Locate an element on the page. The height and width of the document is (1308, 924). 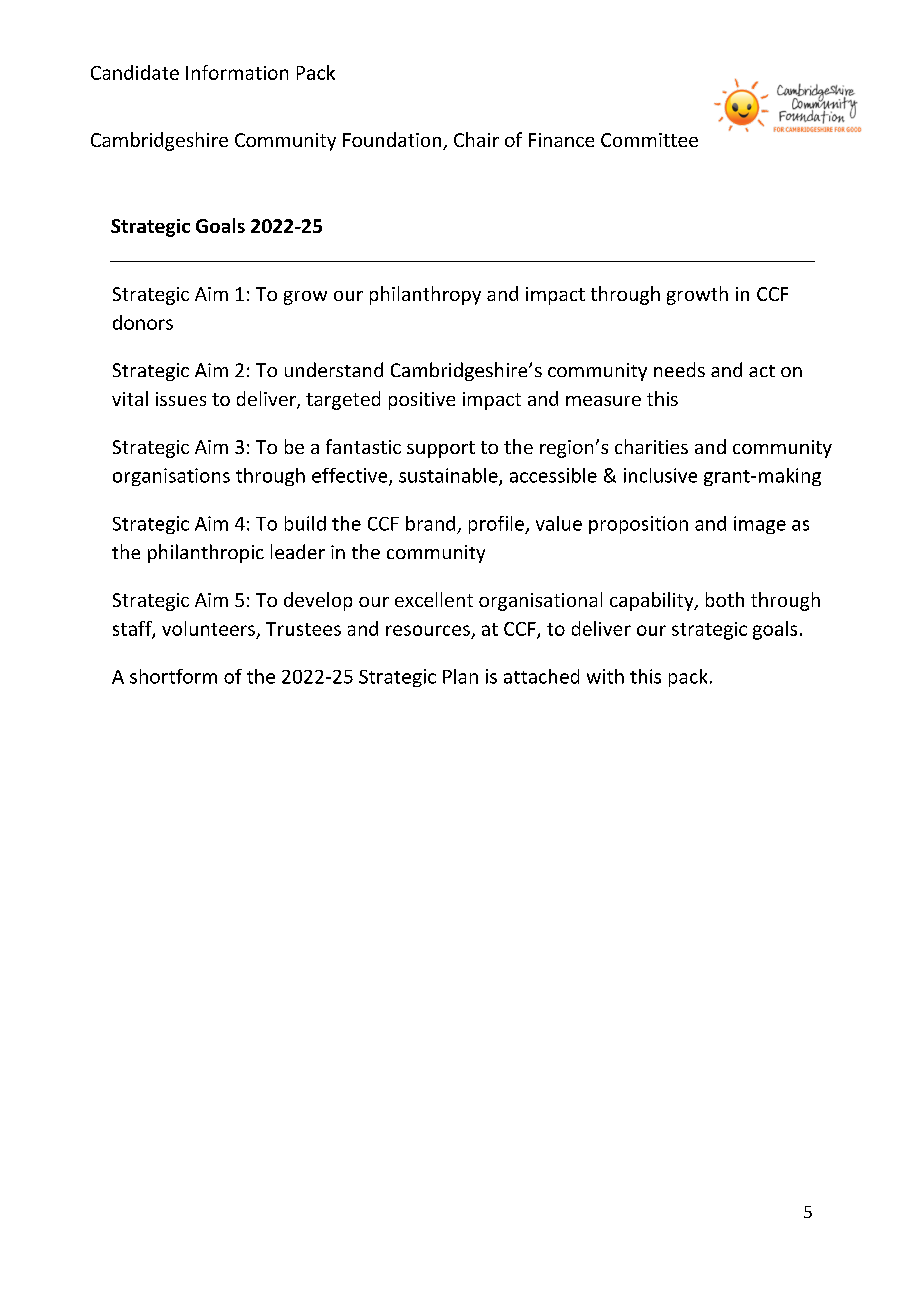
Information is located at coordinates (237, 72).
